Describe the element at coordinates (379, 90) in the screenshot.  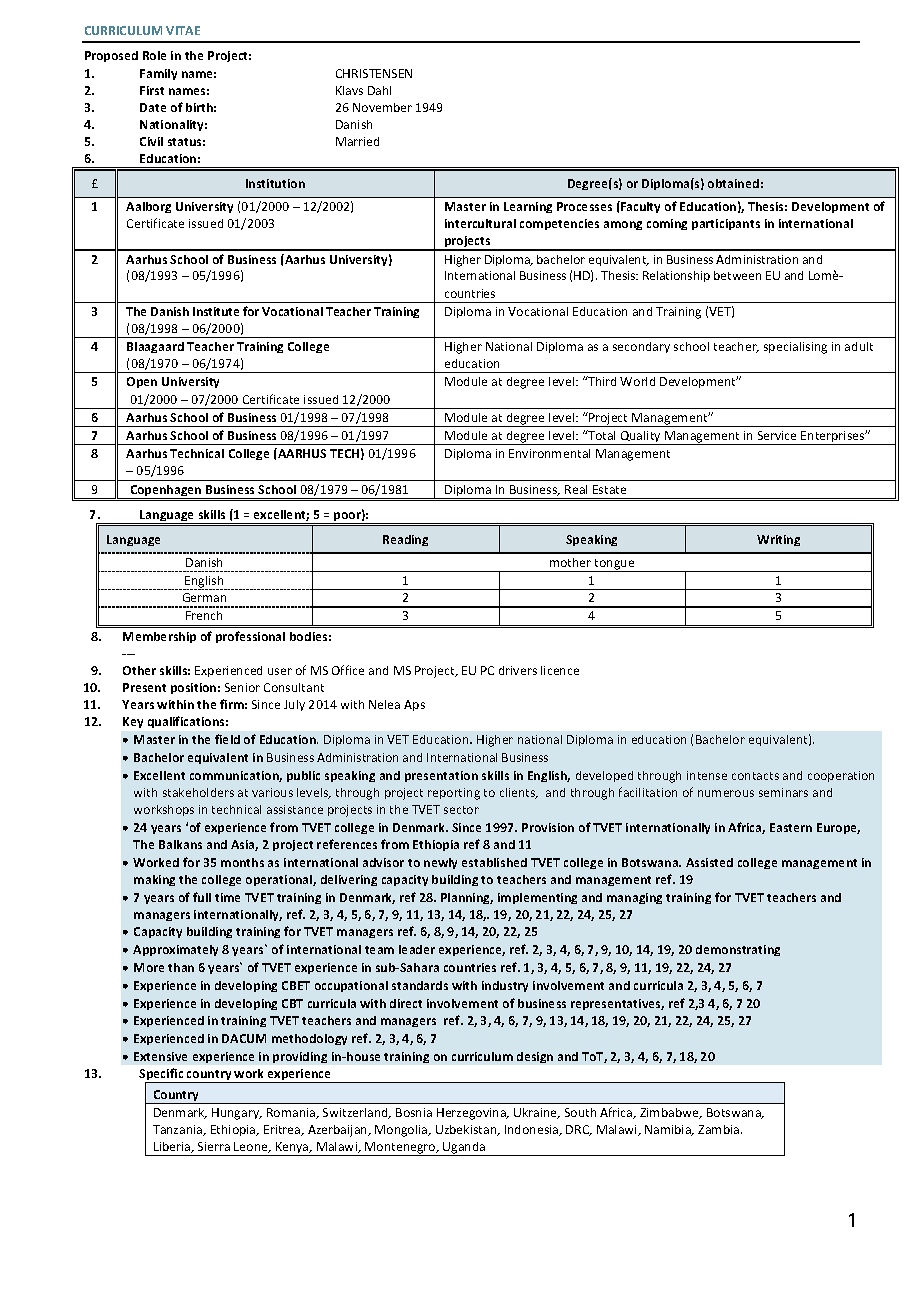
I see `Dahl` at that location.
